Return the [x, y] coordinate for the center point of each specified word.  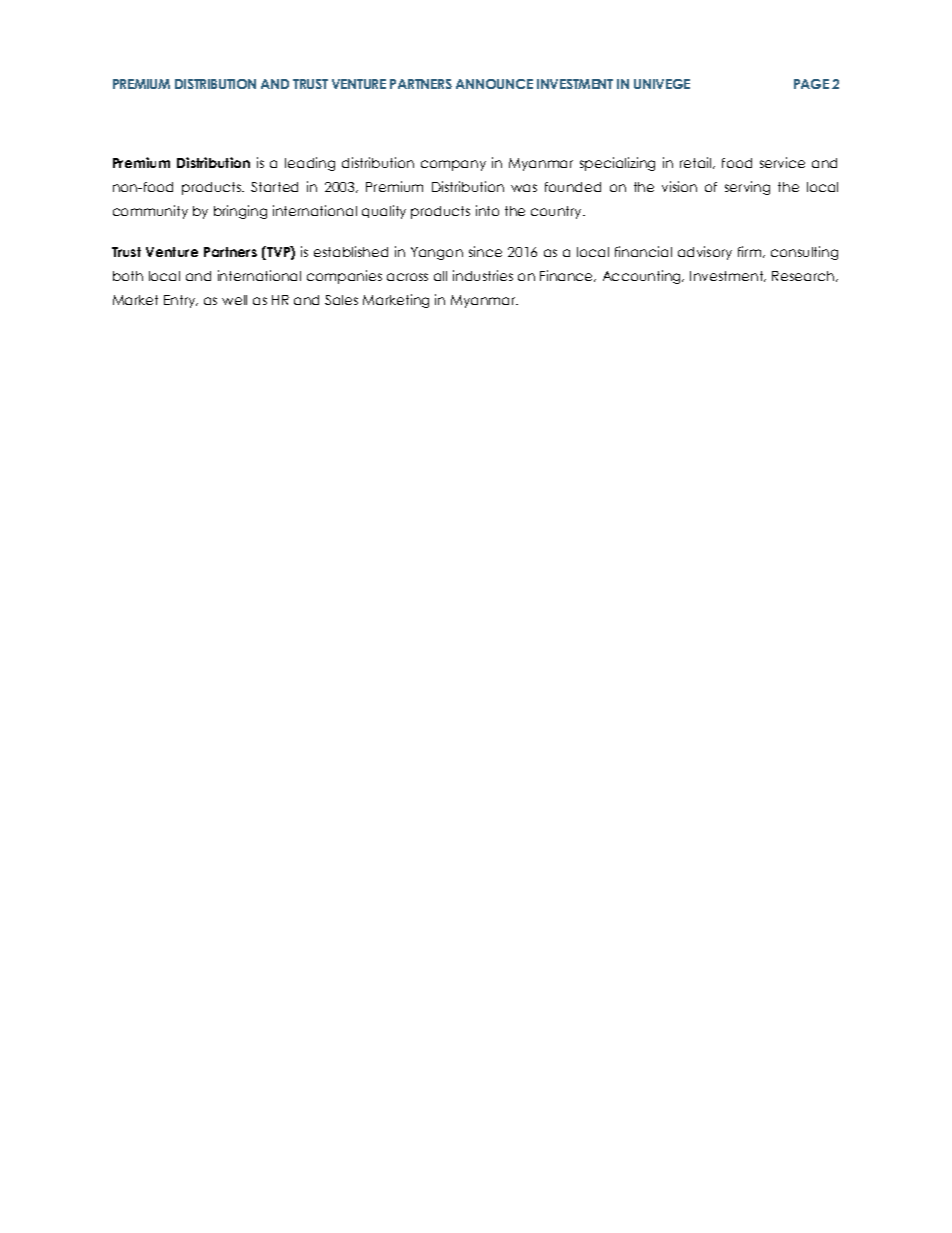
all [440, 276]
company [453, 165]
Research [804, 276]
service [782, 162]
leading [310, 164]
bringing [240, 212]
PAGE [811, 84]
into [487, 210]
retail [697, 163]
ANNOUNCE [494, 84]
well [234, 300]
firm [751, 252]
